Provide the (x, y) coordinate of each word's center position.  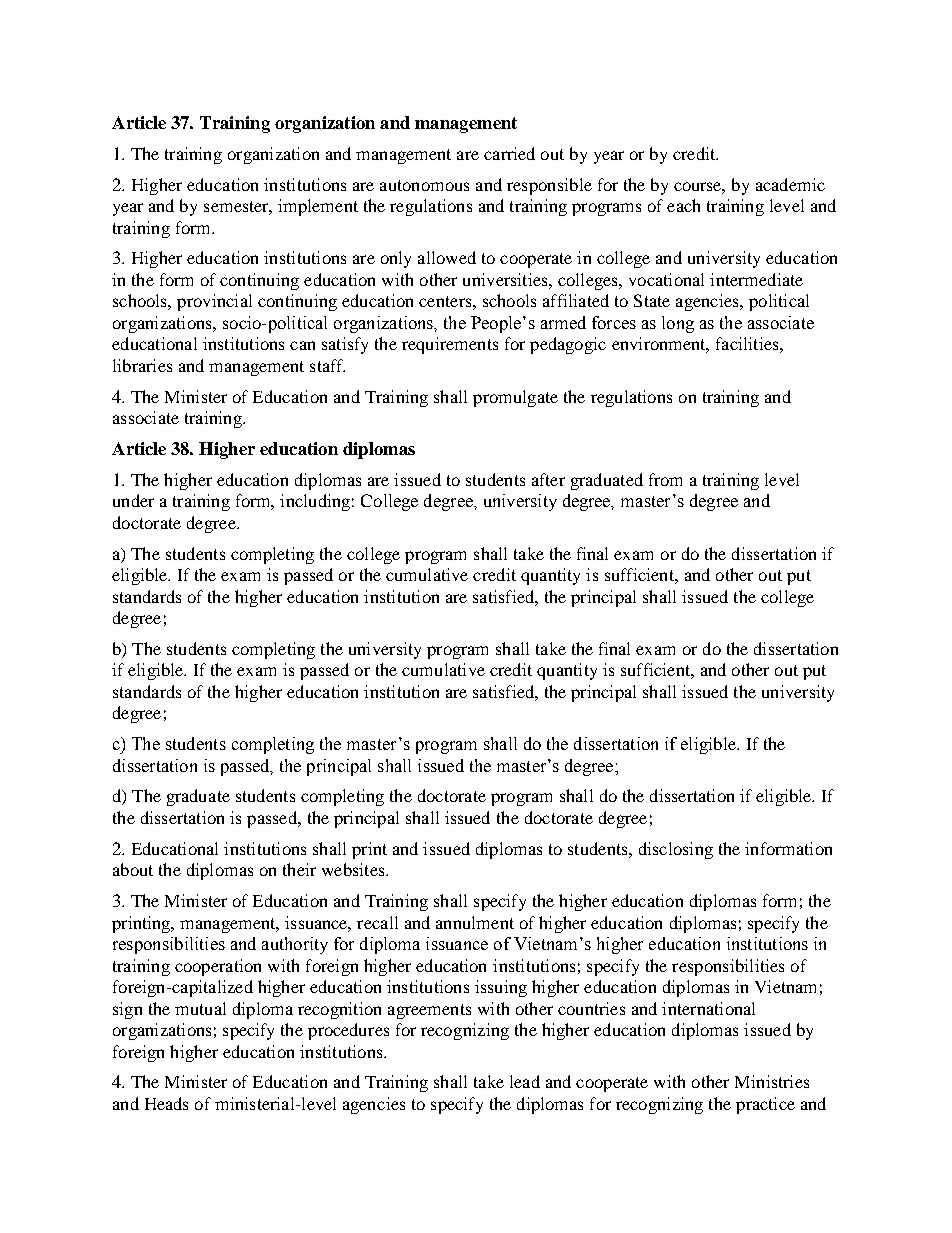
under (133, 500)
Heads (166, 1103)
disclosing (676, 850)
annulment (475, 922)
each (683, 205)
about (133, 869)
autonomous (424, 185)
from (665, 479)
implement (318, 207)
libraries (142, 365)
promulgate (515, 398)
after (548, 479)
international (708, 1008)
